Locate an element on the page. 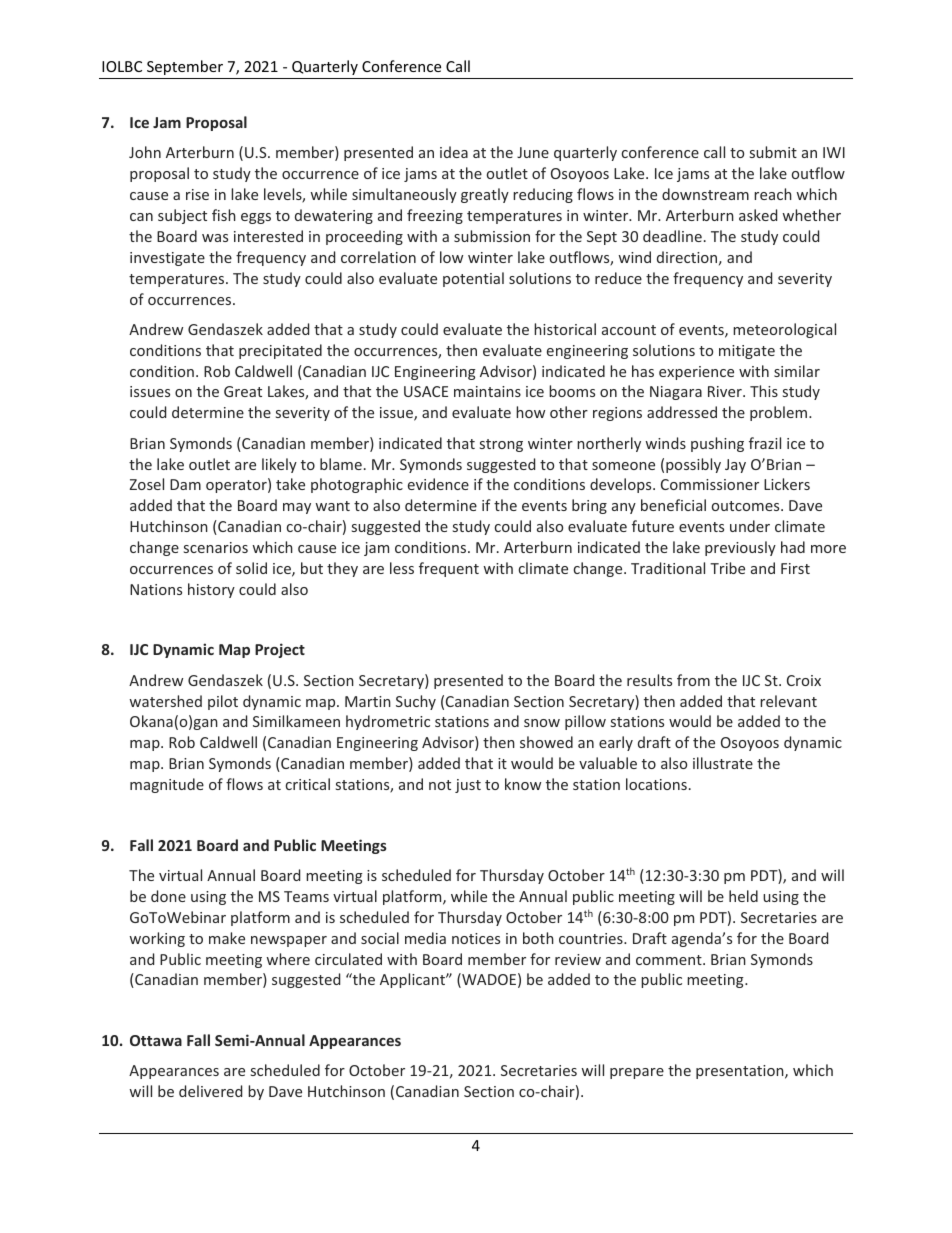 Image resolution: width=952 pixels, height=1233 pixels. idea is located at coordinates (454, 152).
